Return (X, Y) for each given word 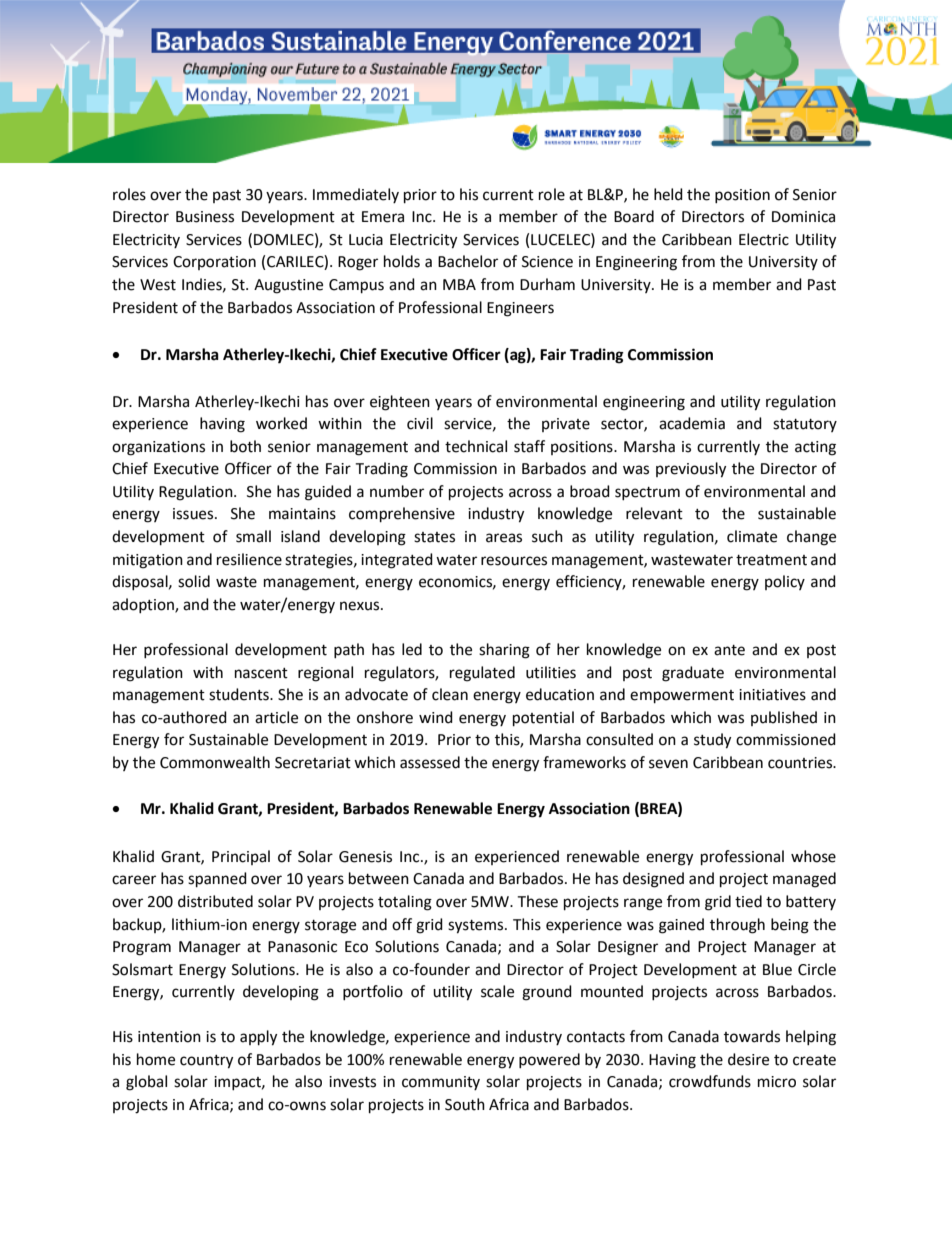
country (206, 1062)
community (441, 1083)
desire (748, 1059)
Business (205, 217)
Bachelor (468, 261)
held (668, 194)
